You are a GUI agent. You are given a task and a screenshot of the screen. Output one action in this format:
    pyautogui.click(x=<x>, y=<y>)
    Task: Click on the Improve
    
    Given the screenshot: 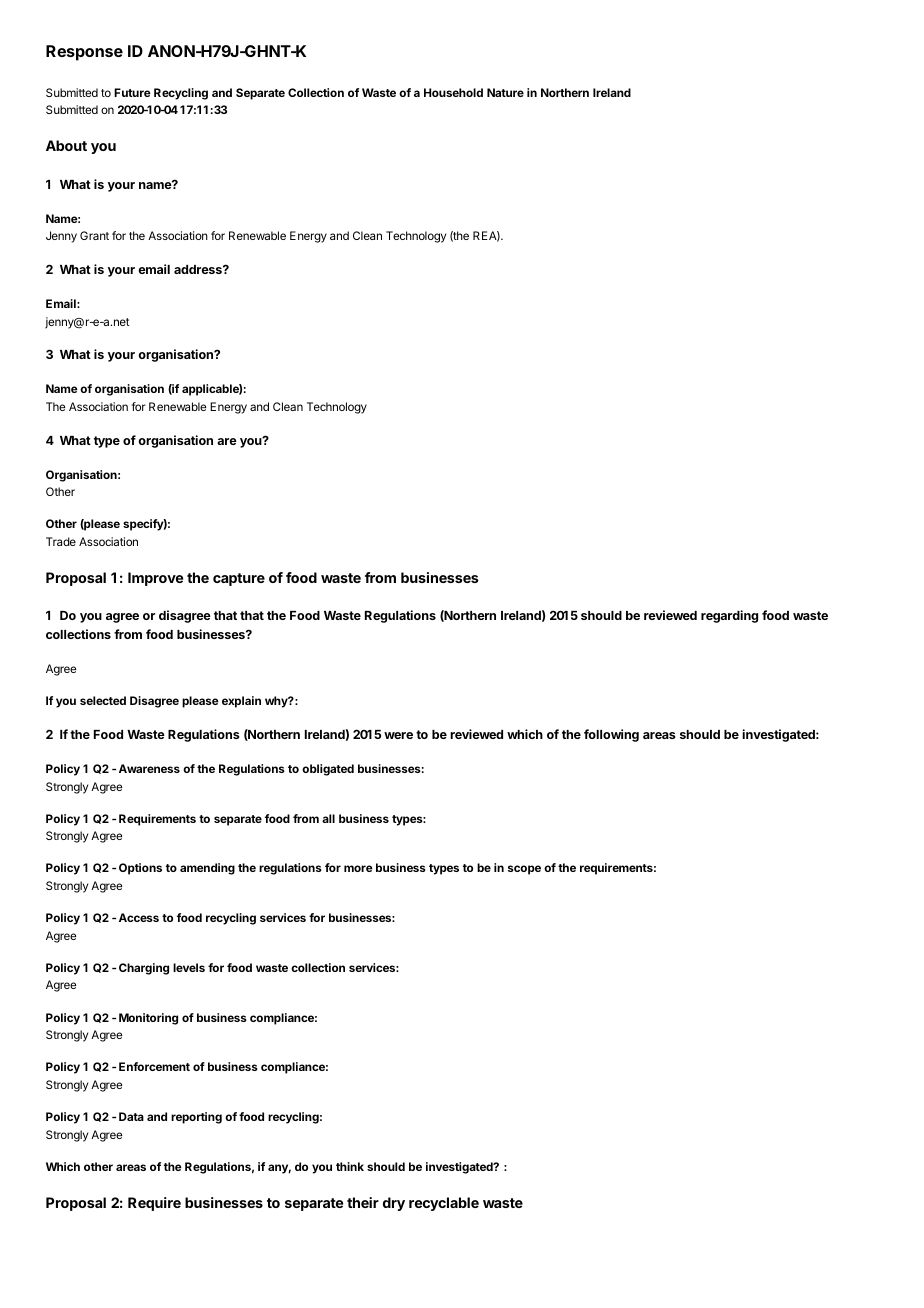 What is the action you would take?
    pyautogui.click(x=155, y=579)
